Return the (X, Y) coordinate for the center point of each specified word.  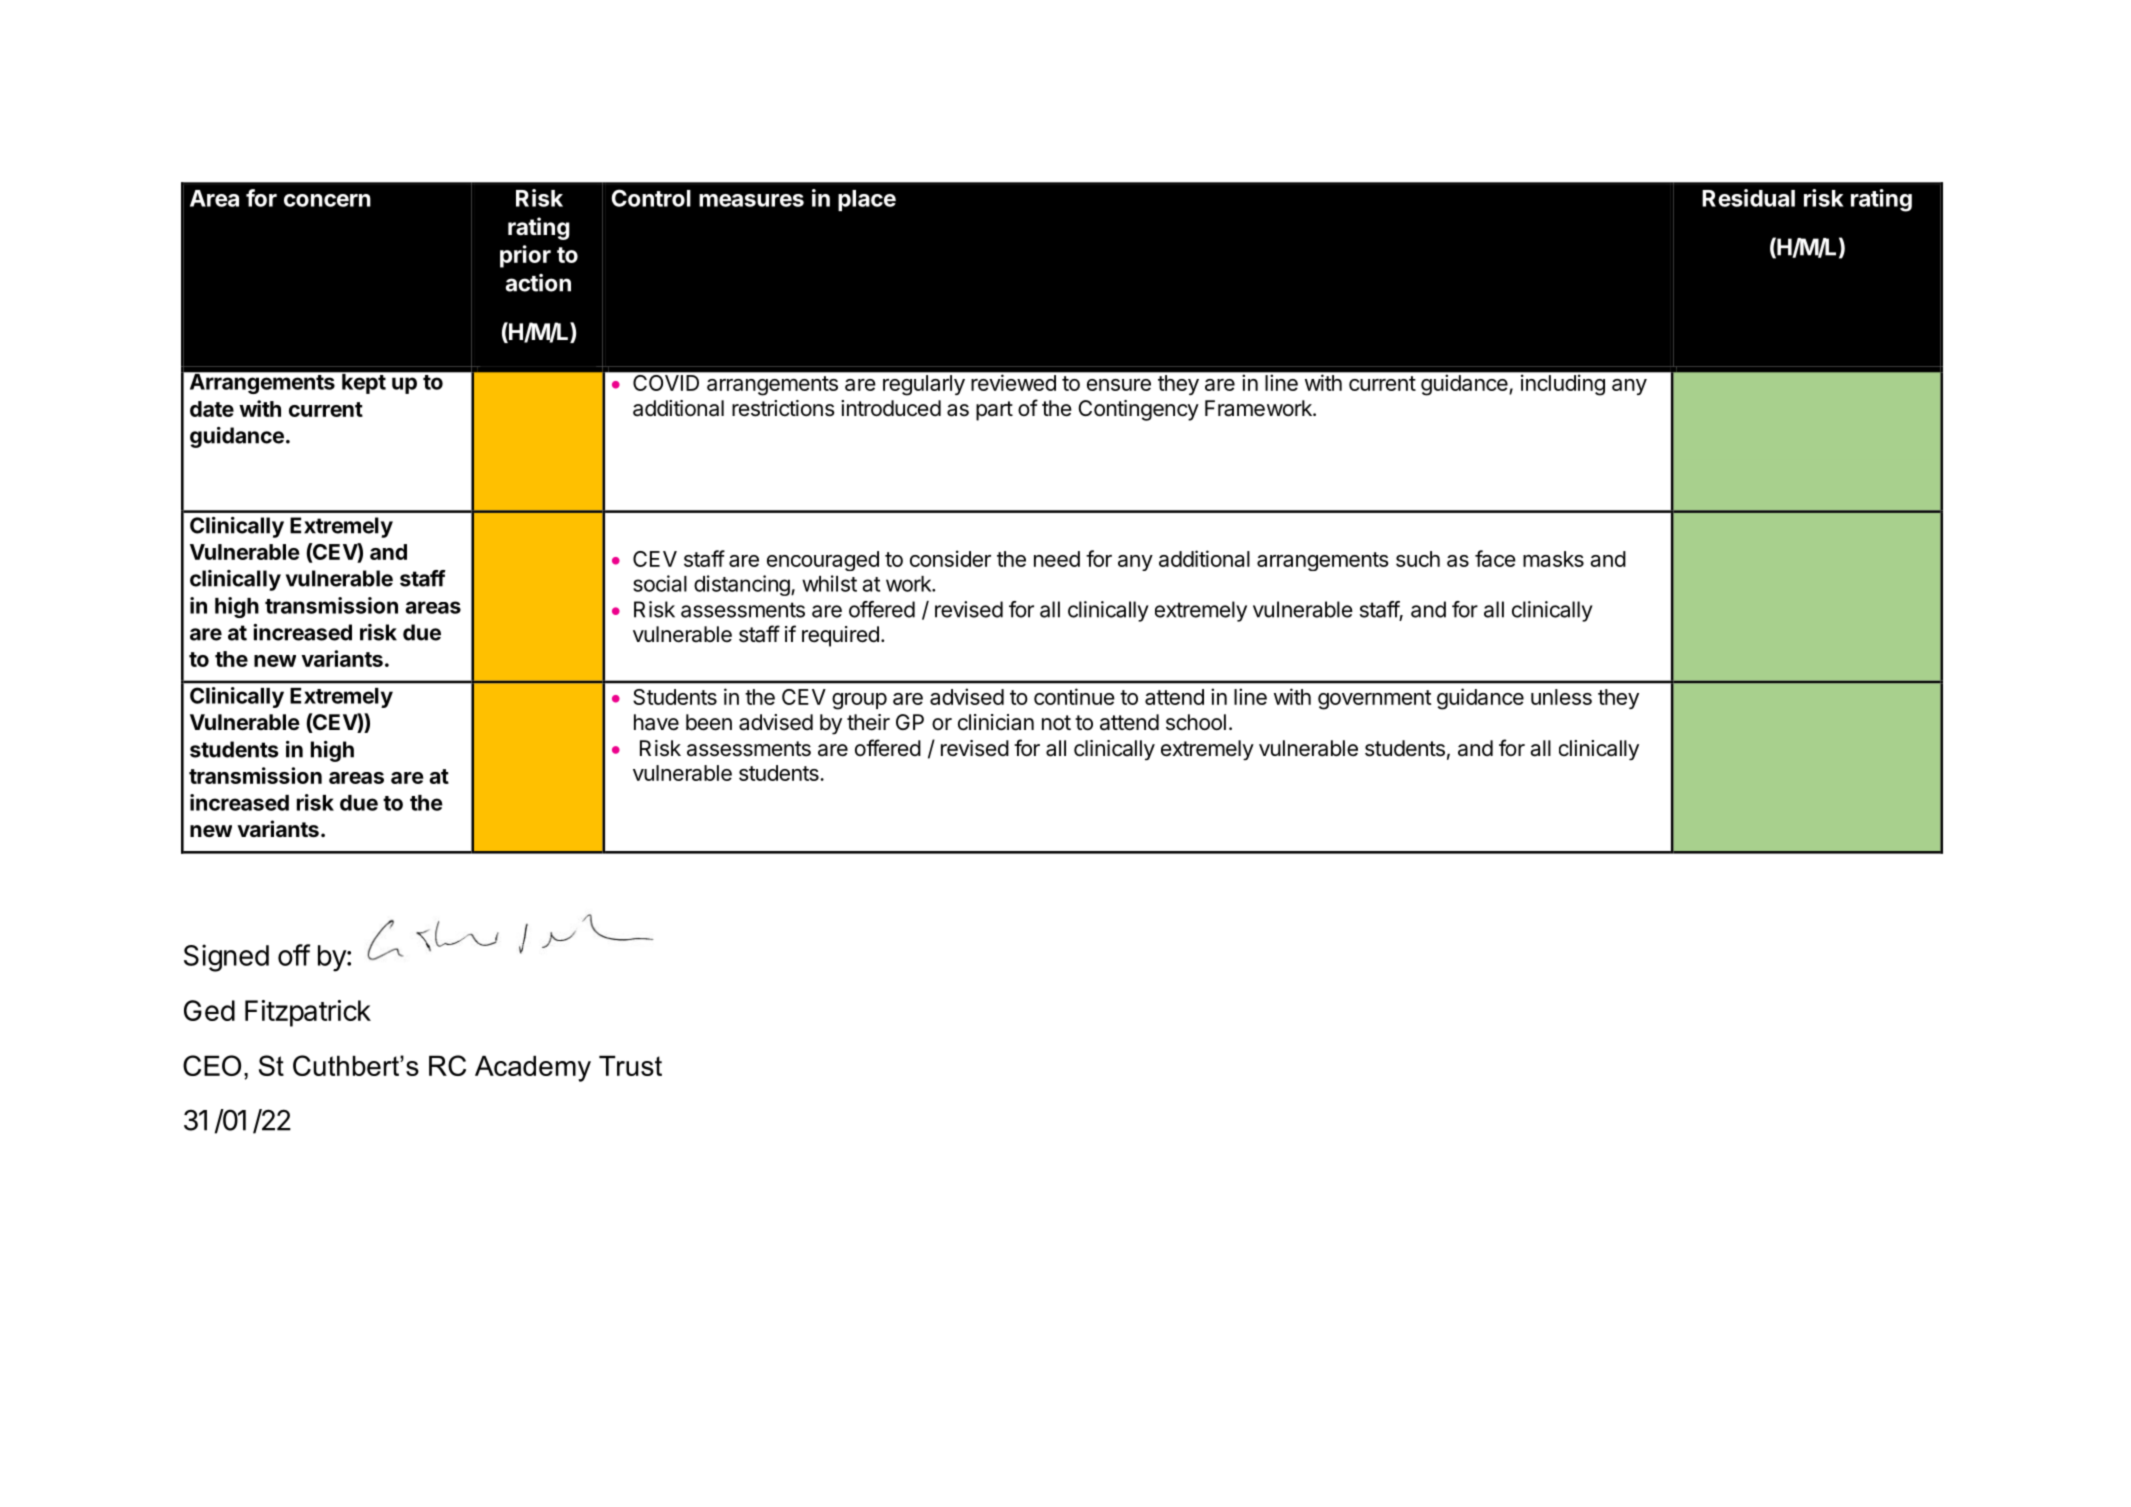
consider (950, 558)
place (867, 200)
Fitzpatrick (308, 1013)
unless (1561, 697)
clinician (996, 722)
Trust (630, 1066)
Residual (1748, 198)
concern (327, 200)
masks (1553, 559)
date (212, 409)
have (656, 722)
